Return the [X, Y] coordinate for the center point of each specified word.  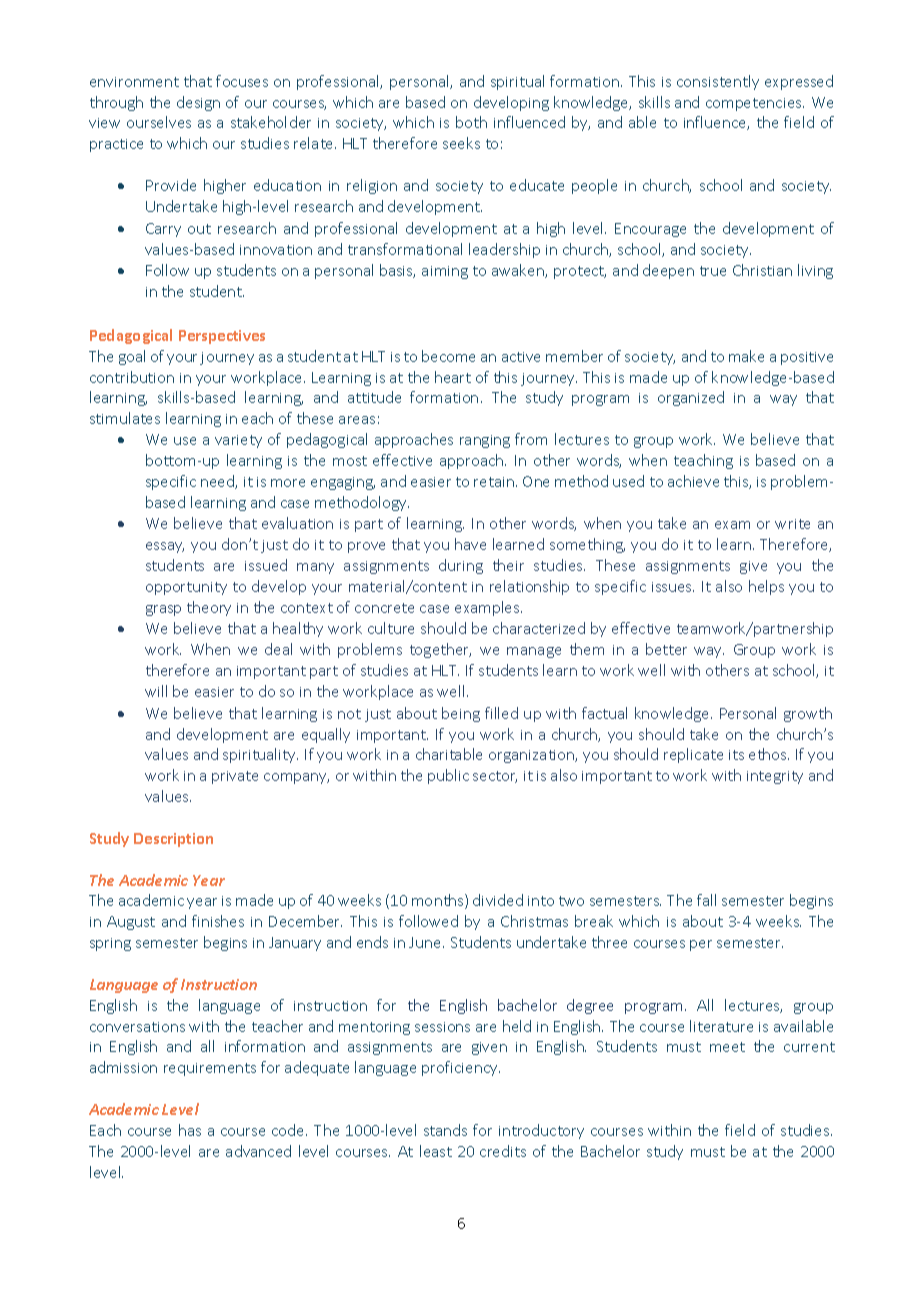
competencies [755, 104]
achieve [693, 481]
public [448, 776]
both [471, 122]
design [198, 103]
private [235, 777]
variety [238, 441]
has [190, 1130]
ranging [485, 441]
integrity [775, 777]
